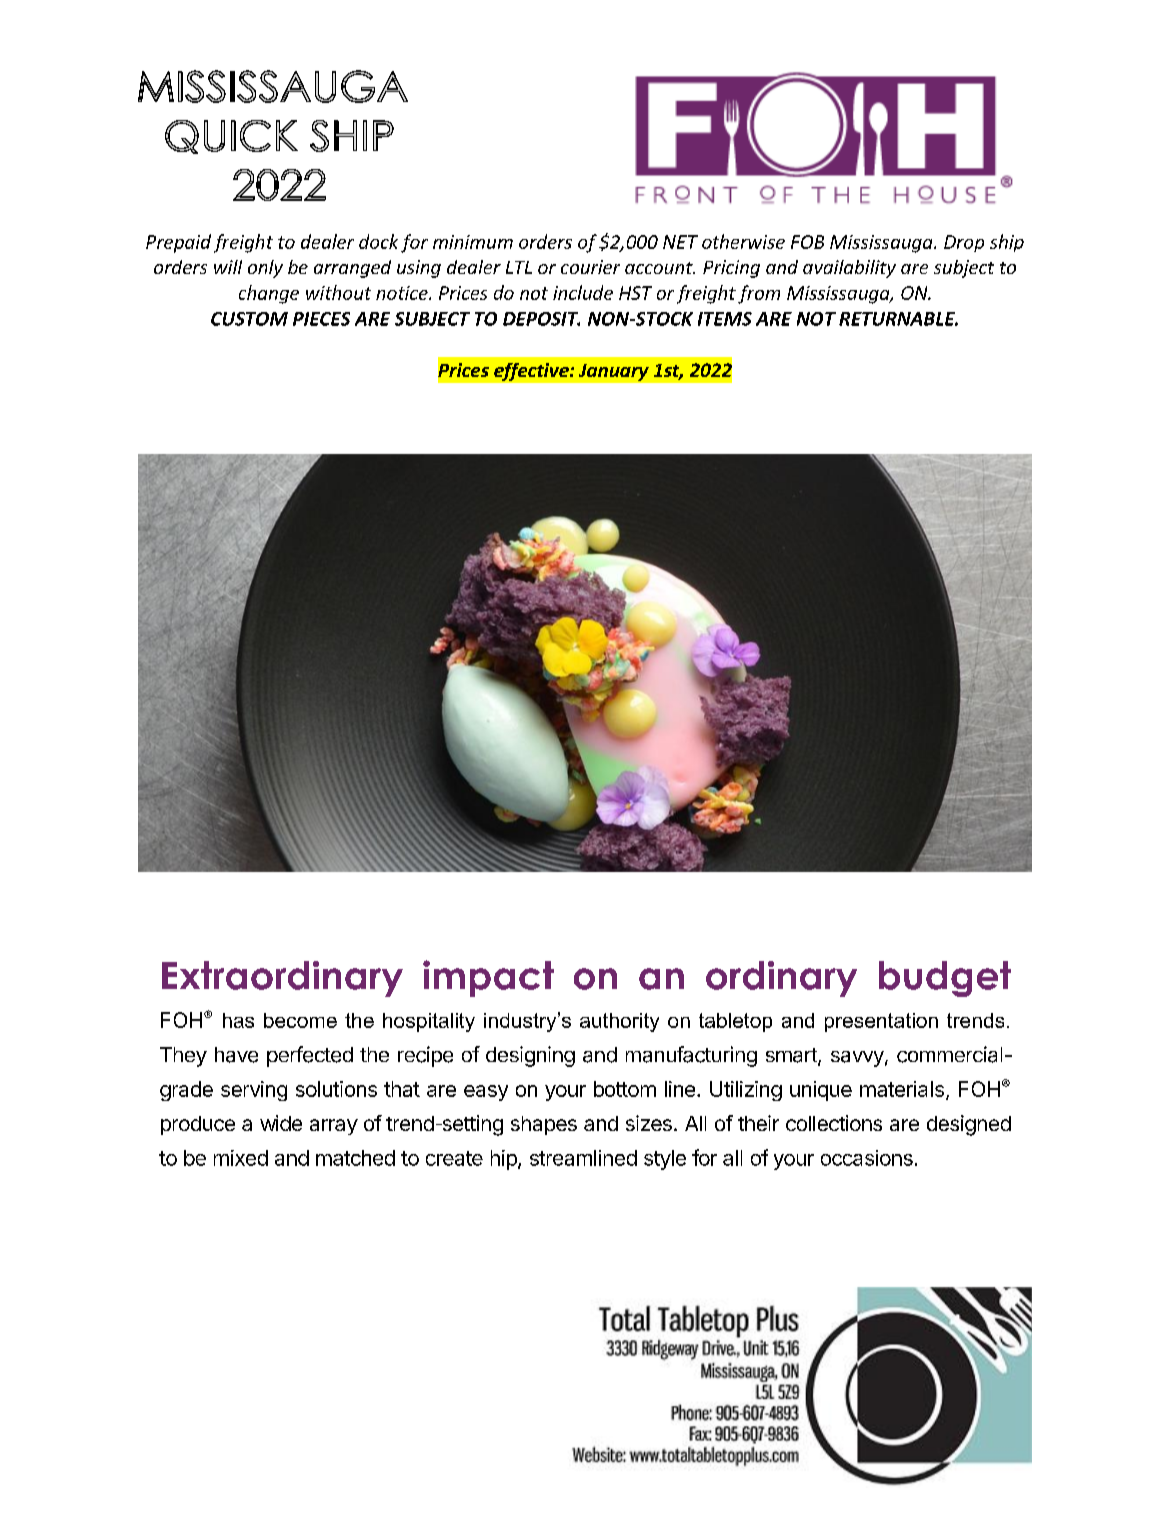  I want to click on ITEMS, so click(725, 319).
